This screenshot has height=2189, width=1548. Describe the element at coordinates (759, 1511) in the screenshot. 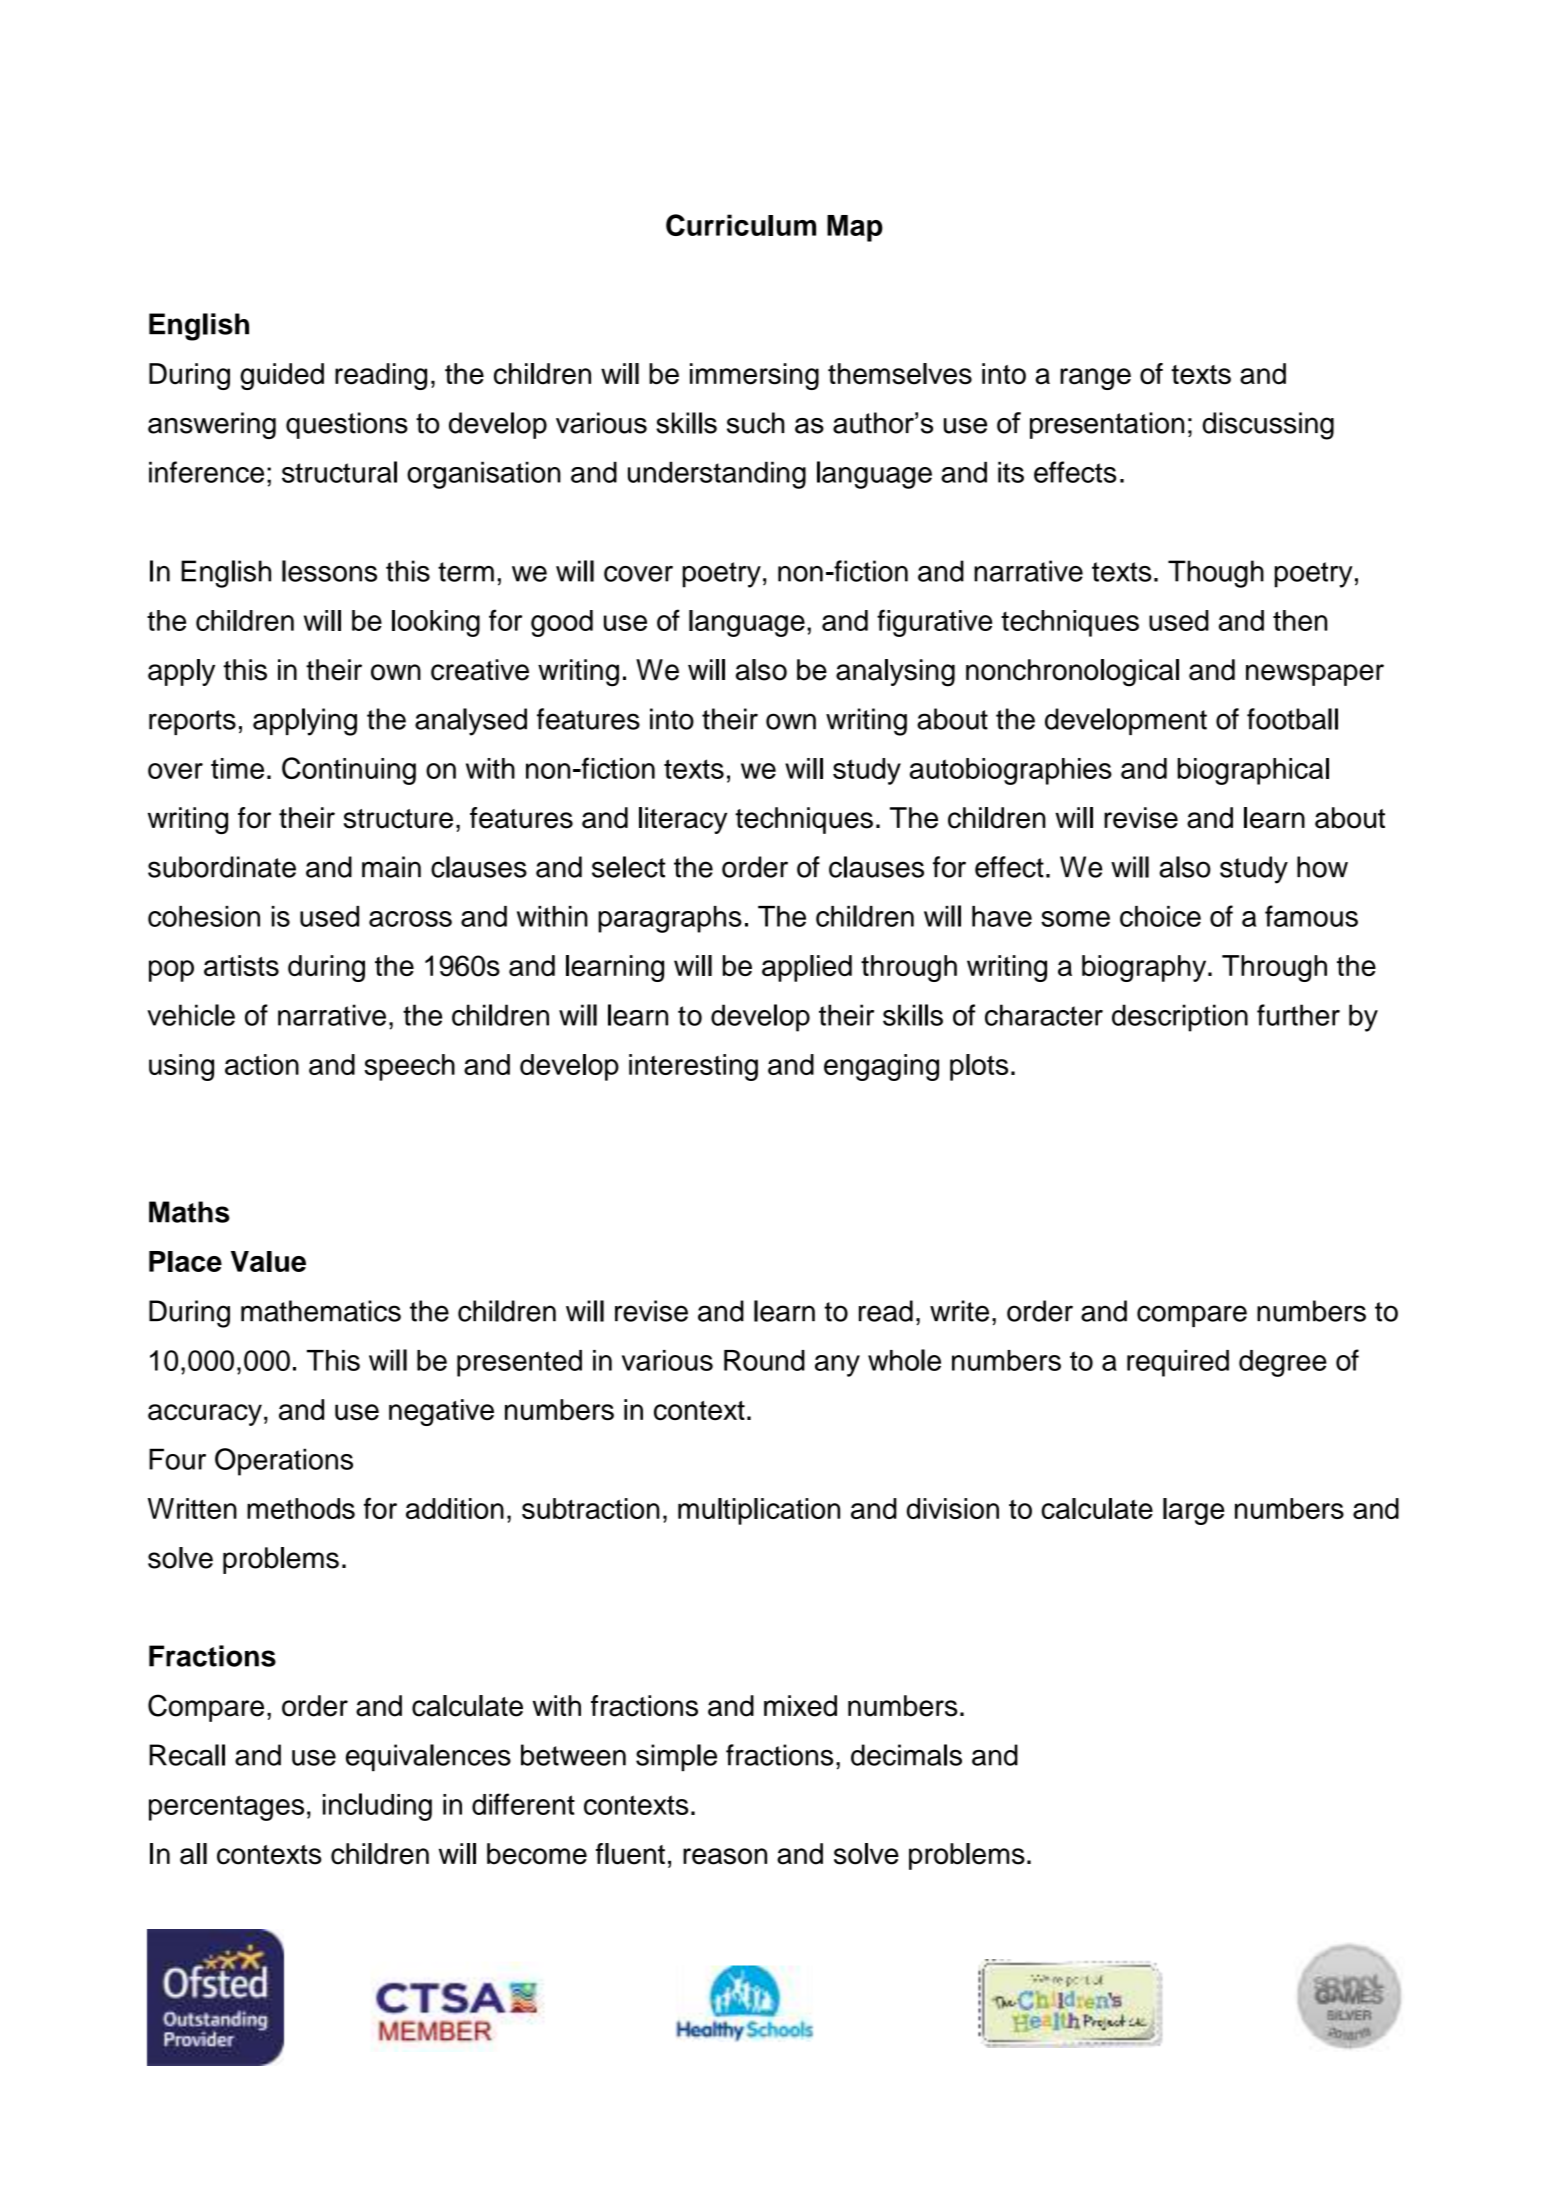

I see `multiplication` at that location.
